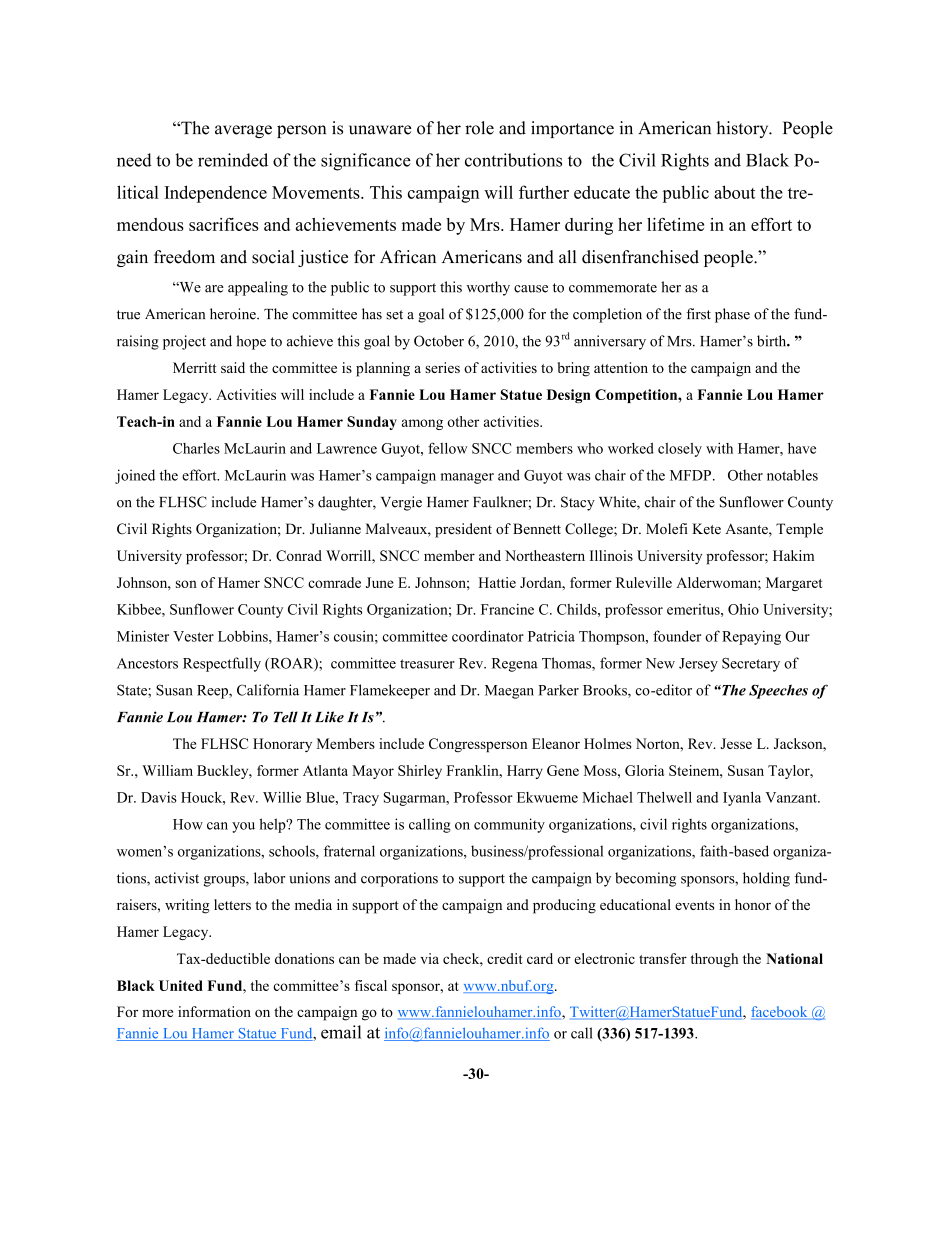 The image size is (952, 1233). Describe the element at coordinates (479, 128) in the screenshot. I see `role` at that location.
